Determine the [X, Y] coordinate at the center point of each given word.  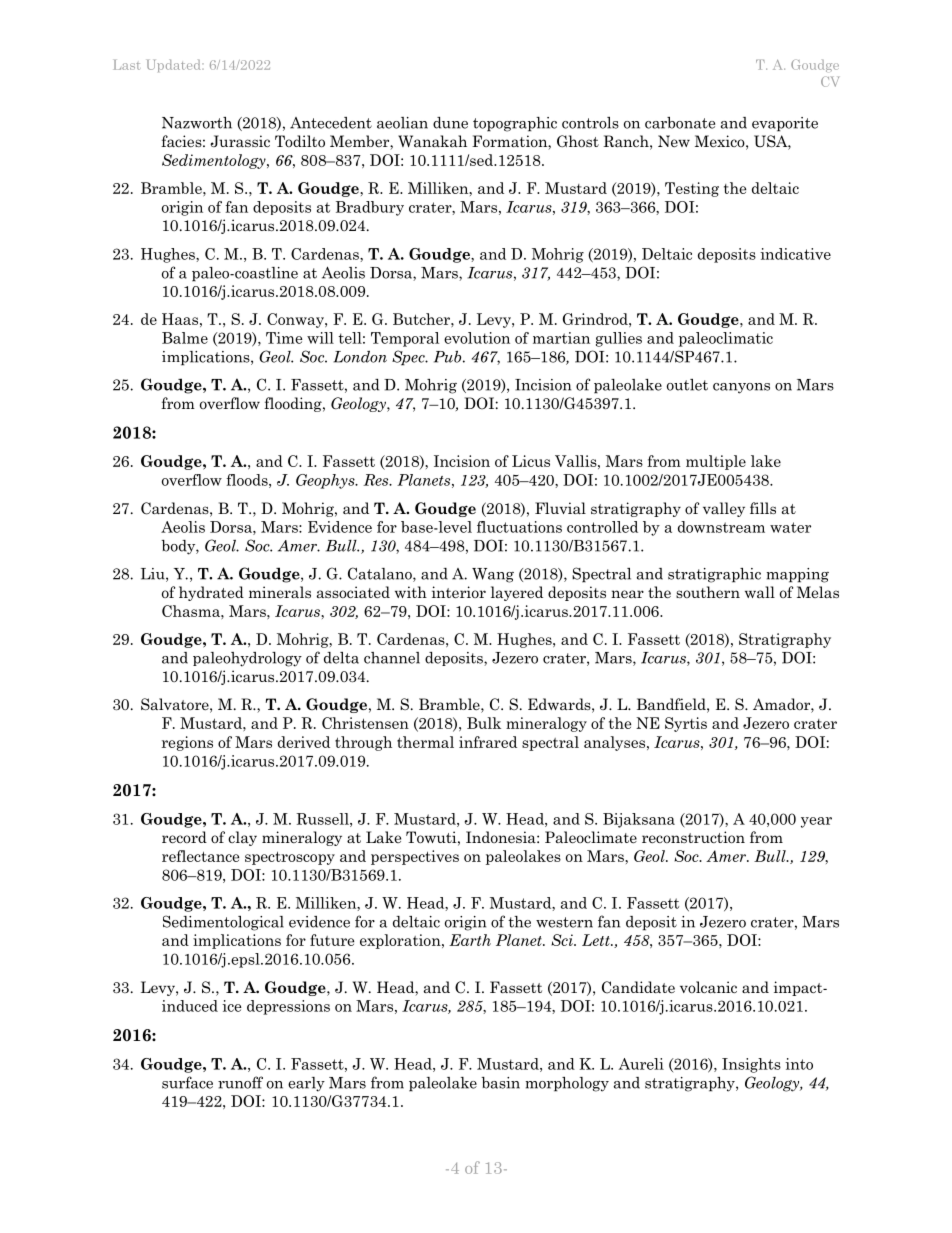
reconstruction [693, 837]
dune [450, 123]
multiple [716, 462]
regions [187, 743]
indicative [795, 254]
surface [187, 1082]
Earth [470, 940]
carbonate [680, 123]
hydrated [211, 593]
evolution [477, 338]
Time [284, 338]
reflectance [200, 856]
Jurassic [240, 141]
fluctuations [519, 527]
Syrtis [686, 724]
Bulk [484, 723]
